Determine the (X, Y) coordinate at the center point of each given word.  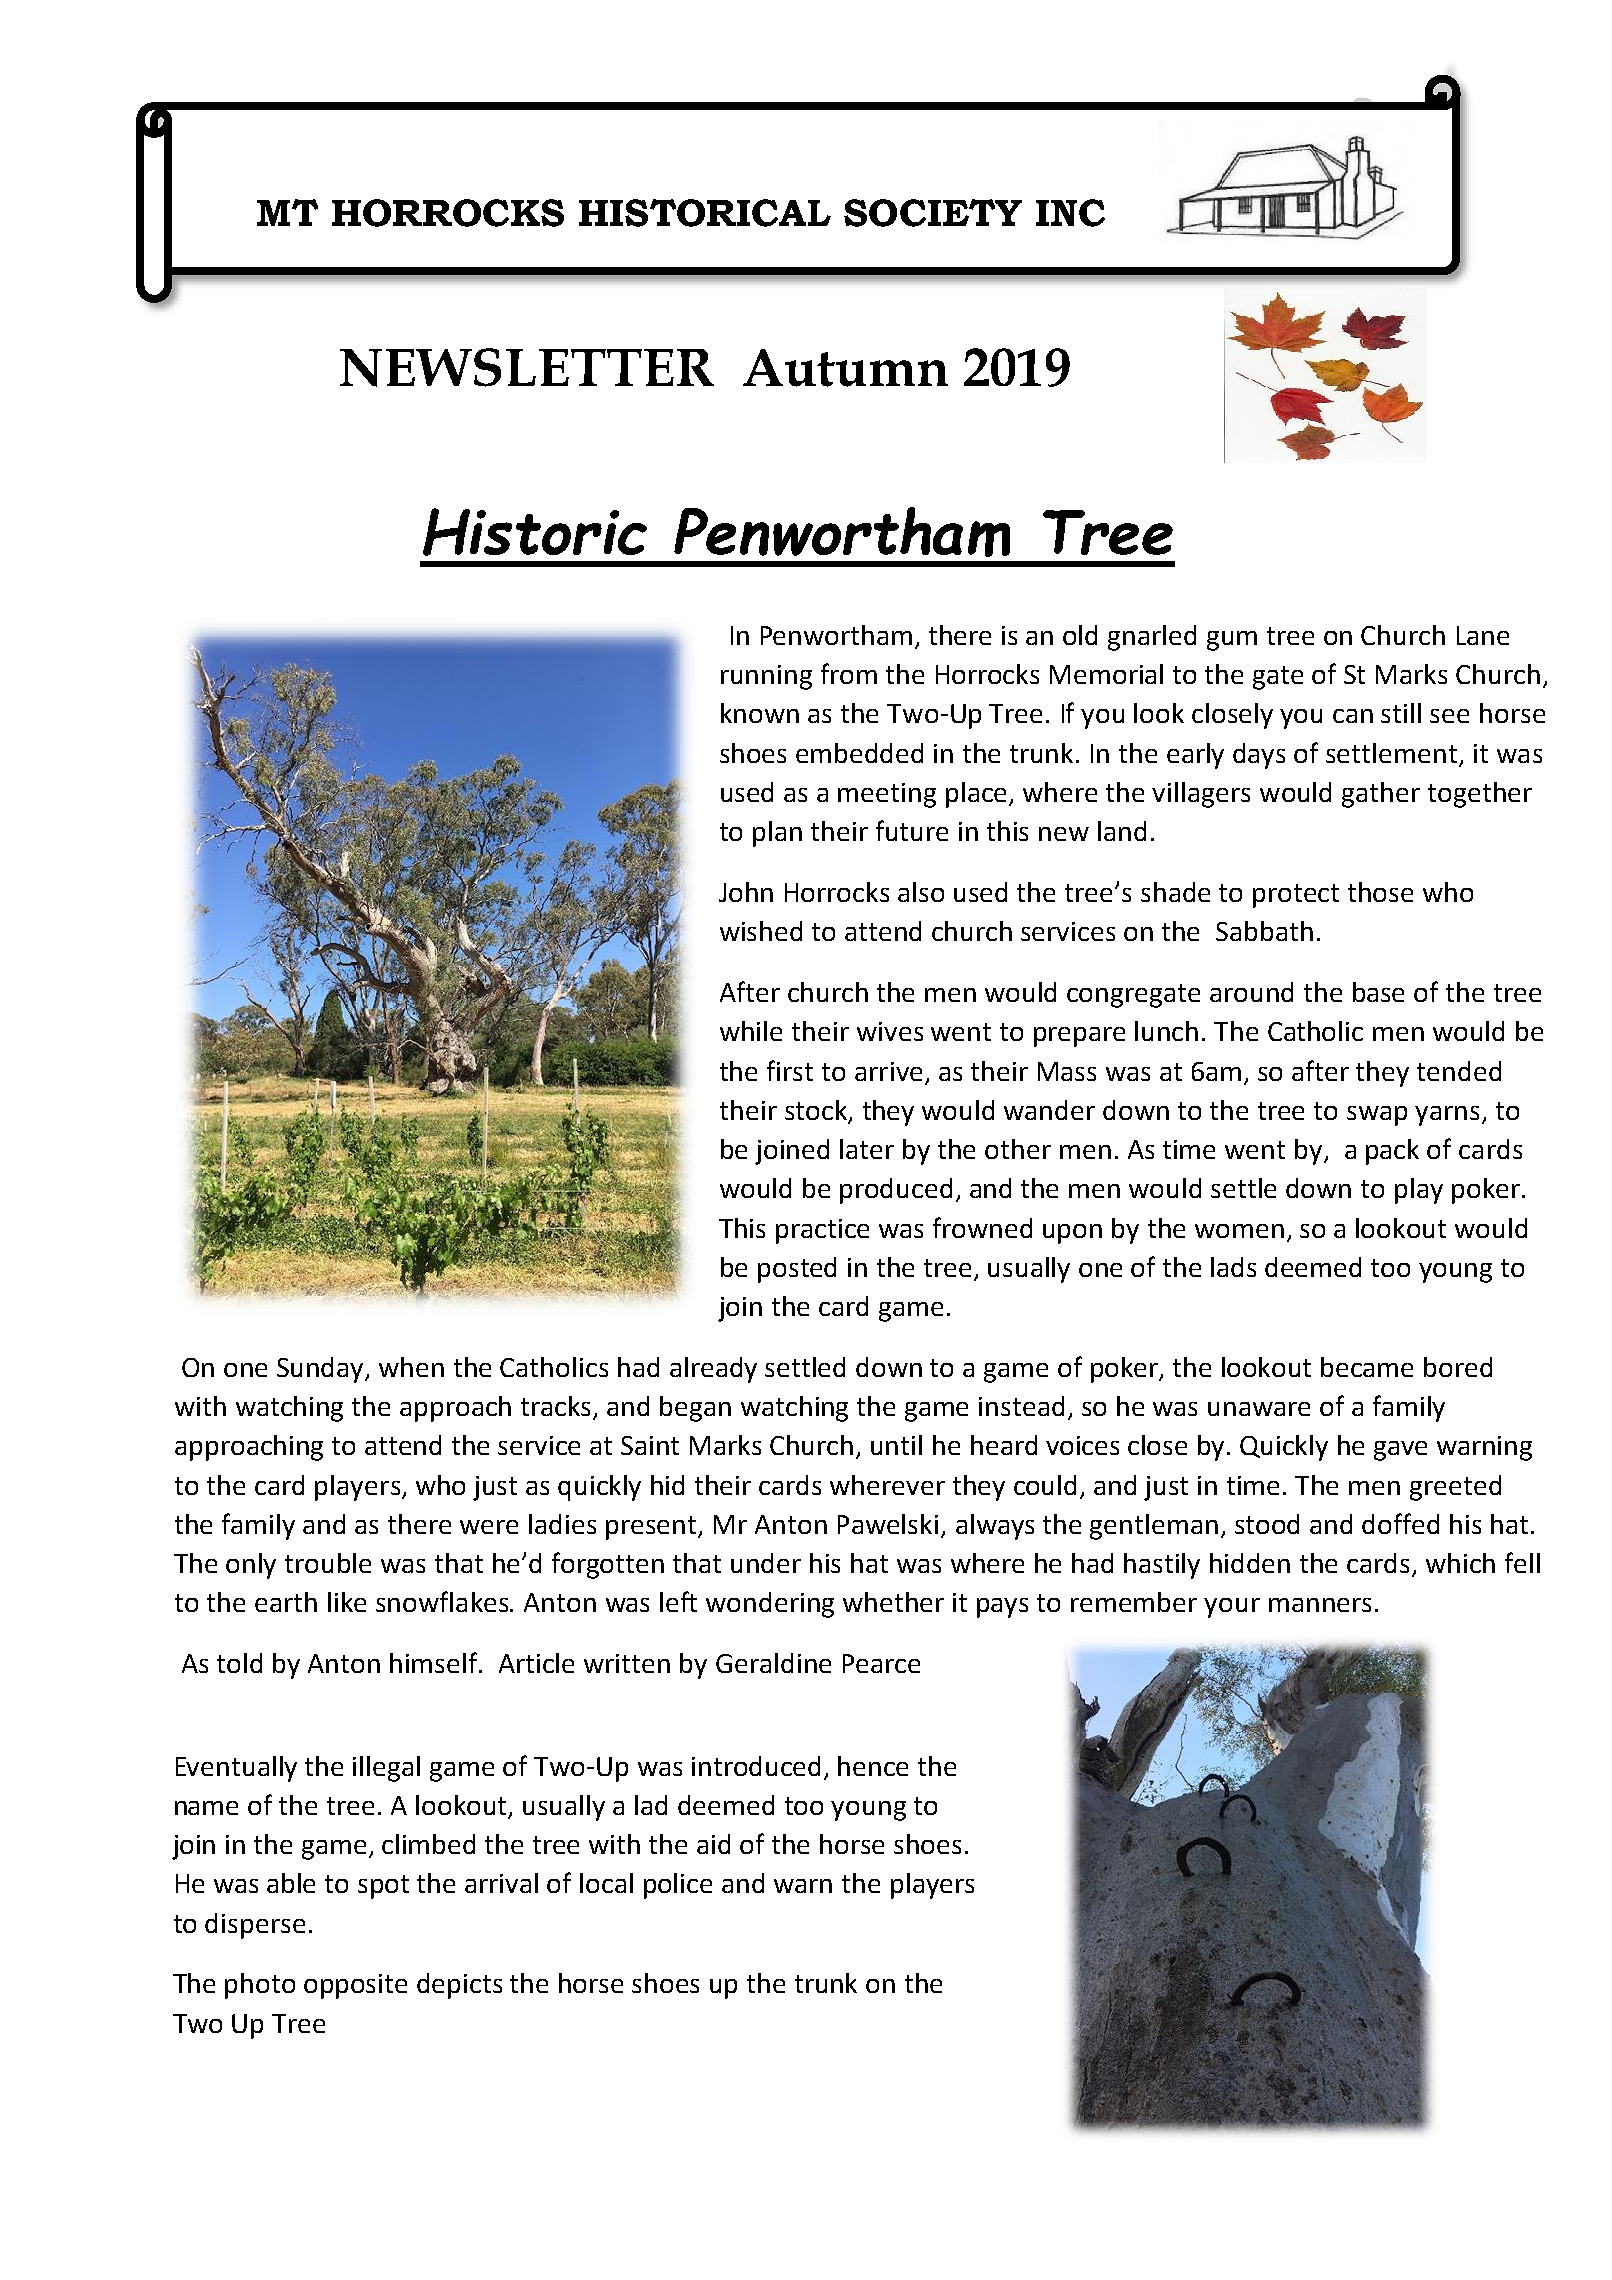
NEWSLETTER (527, 367)
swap (1377, 1116)
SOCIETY (933, 213)
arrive (888, 1071)
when (411, 1367)
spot (383, 1887)
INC (1070, 213)
